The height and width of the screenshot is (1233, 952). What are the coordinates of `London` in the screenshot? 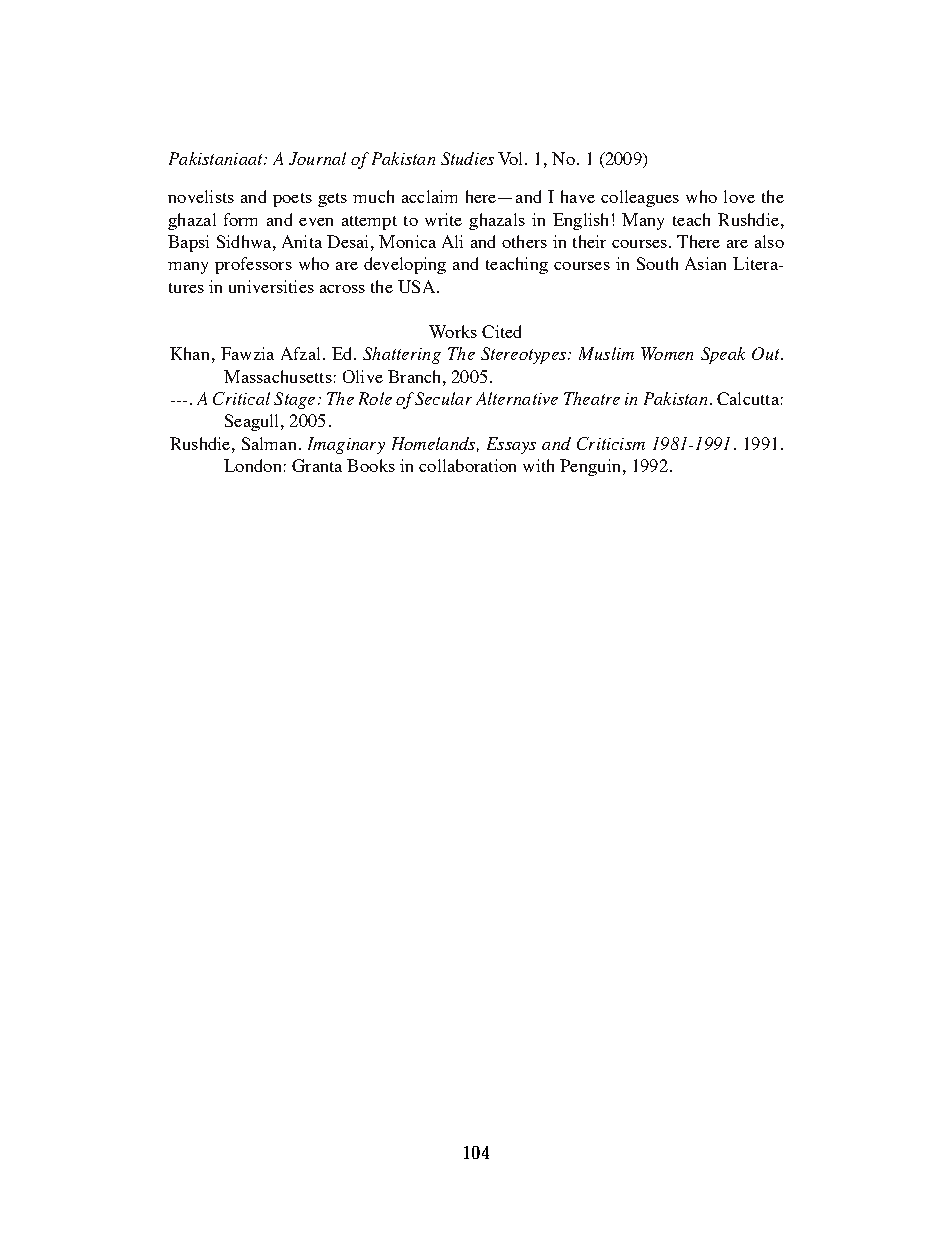 It's located at (252, 465).
